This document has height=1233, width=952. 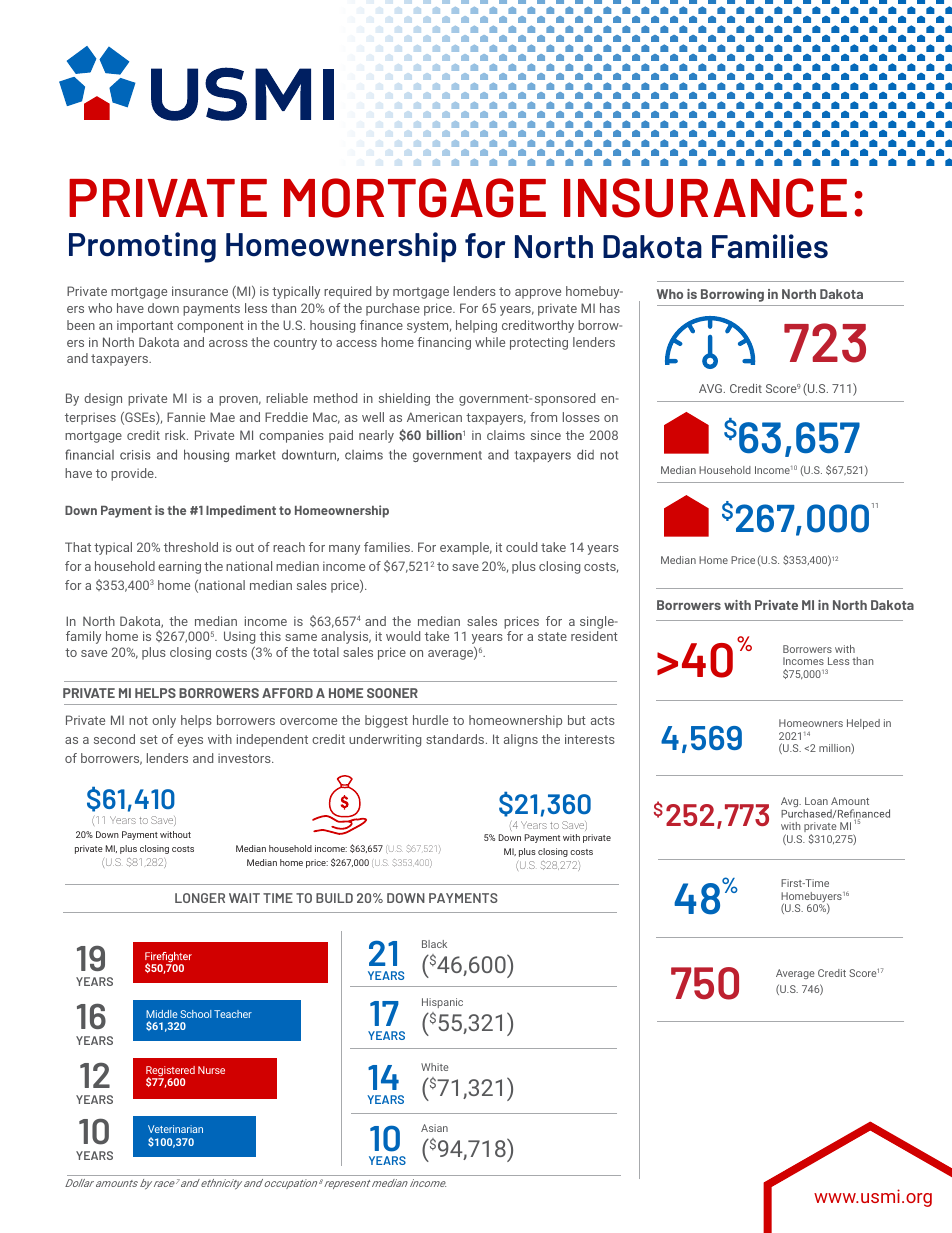 I want to click on approve, so click(x=538, y=294).
